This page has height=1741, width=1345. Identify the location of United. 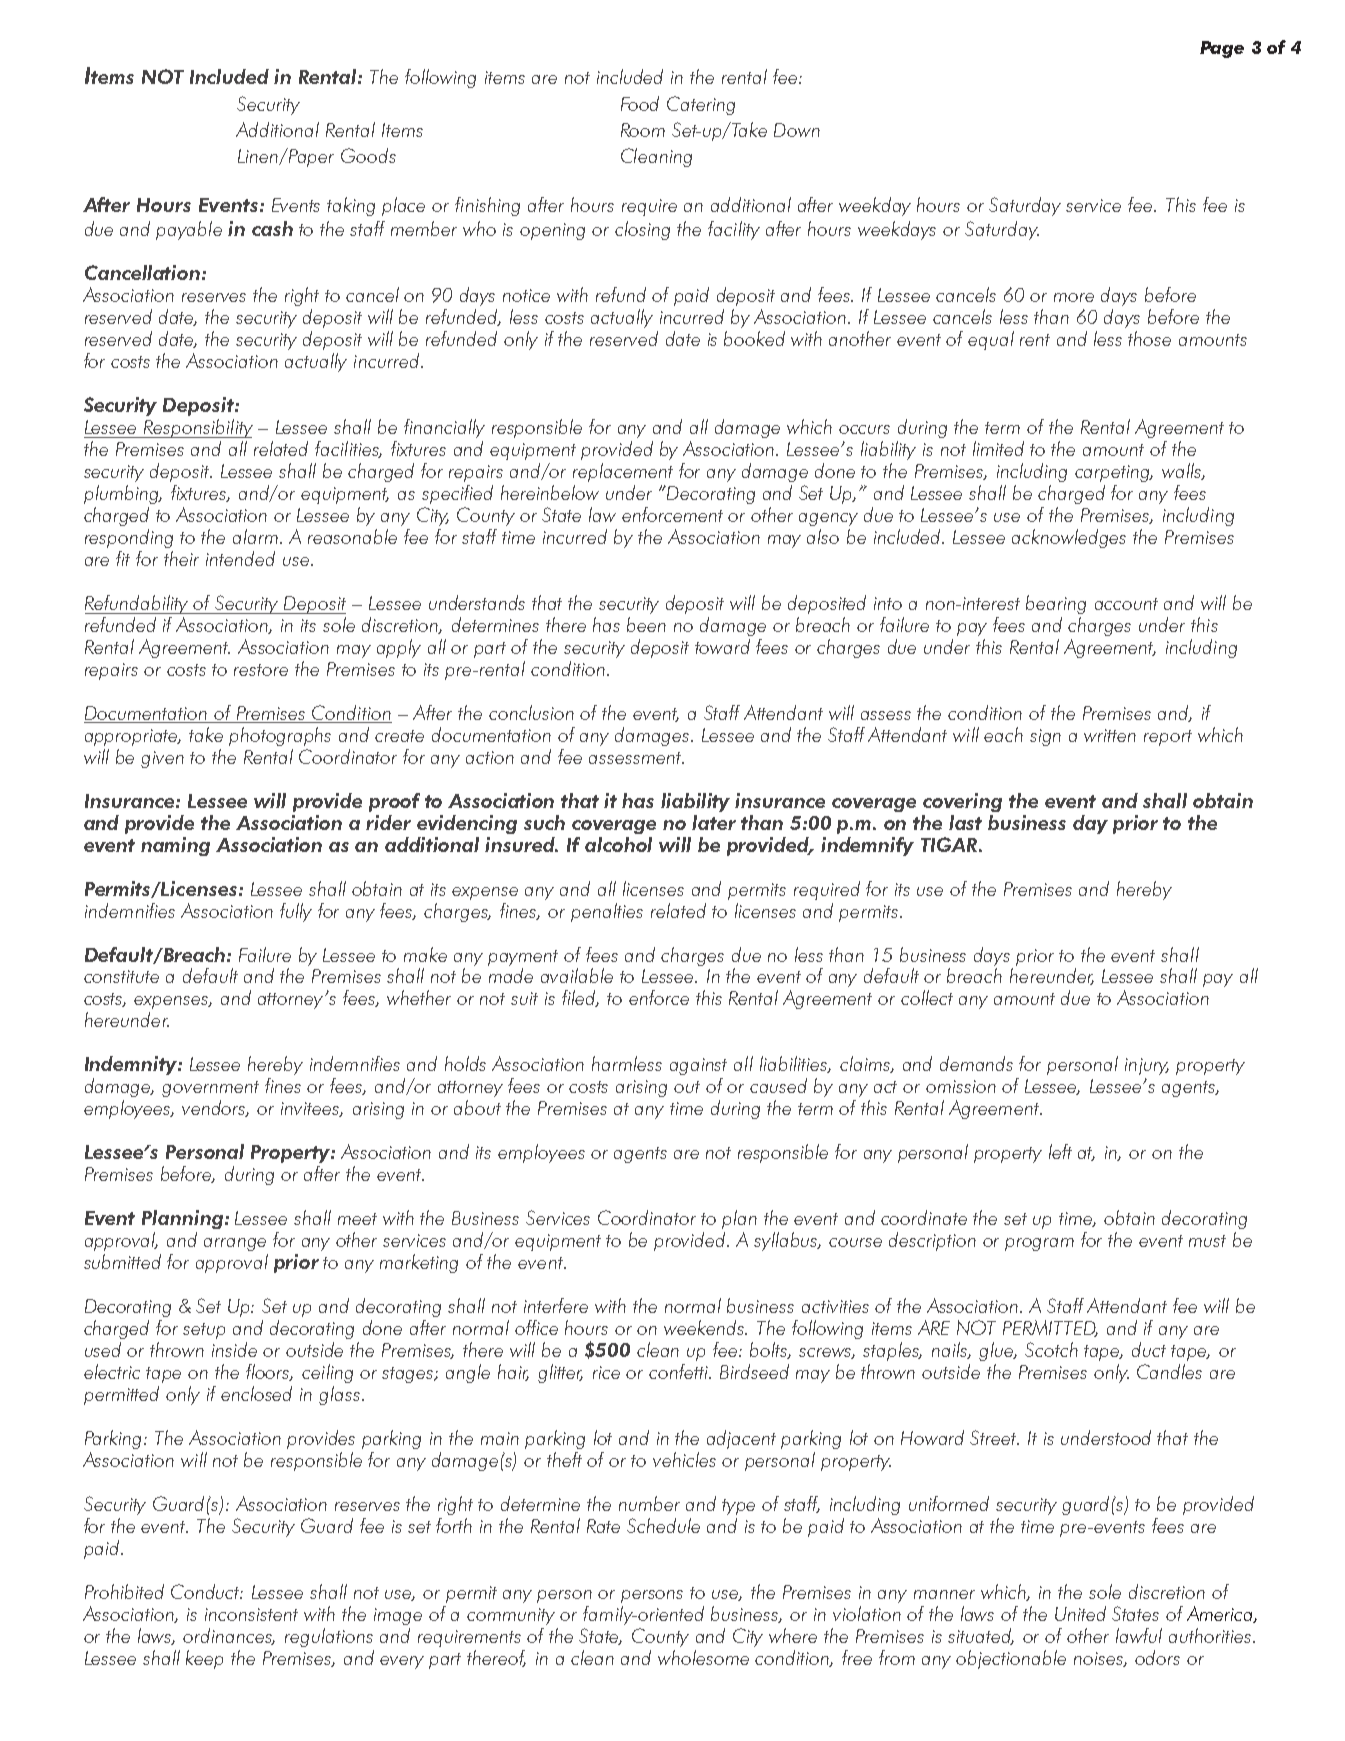
(1080, 1613).
